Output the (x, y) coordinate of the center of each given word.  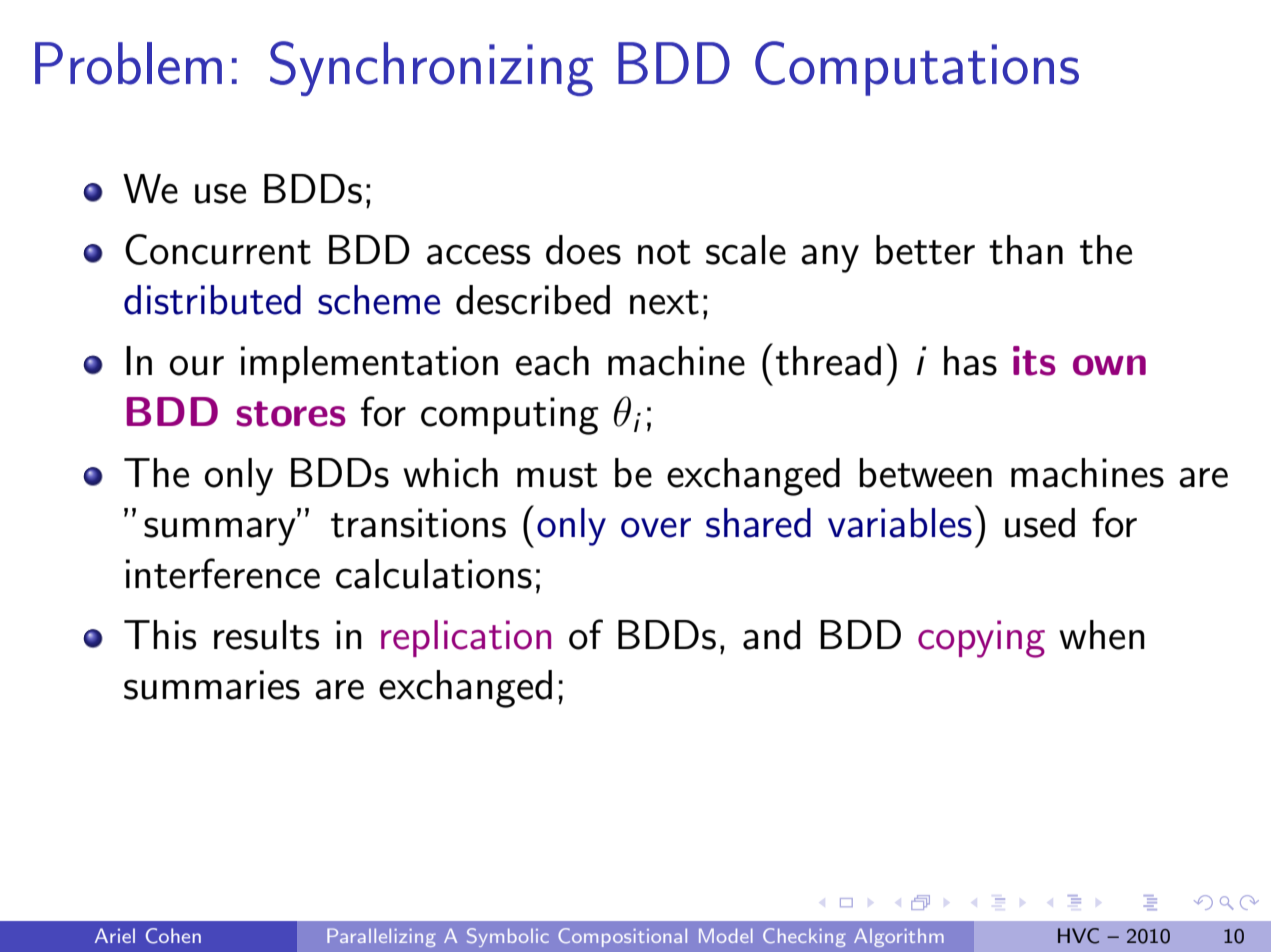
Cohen (173, 936)
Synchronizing (431, 68)
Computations (917, 68)
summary (221, 531)
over (656, 528)
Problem (128, 63)
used (1040, 523)
